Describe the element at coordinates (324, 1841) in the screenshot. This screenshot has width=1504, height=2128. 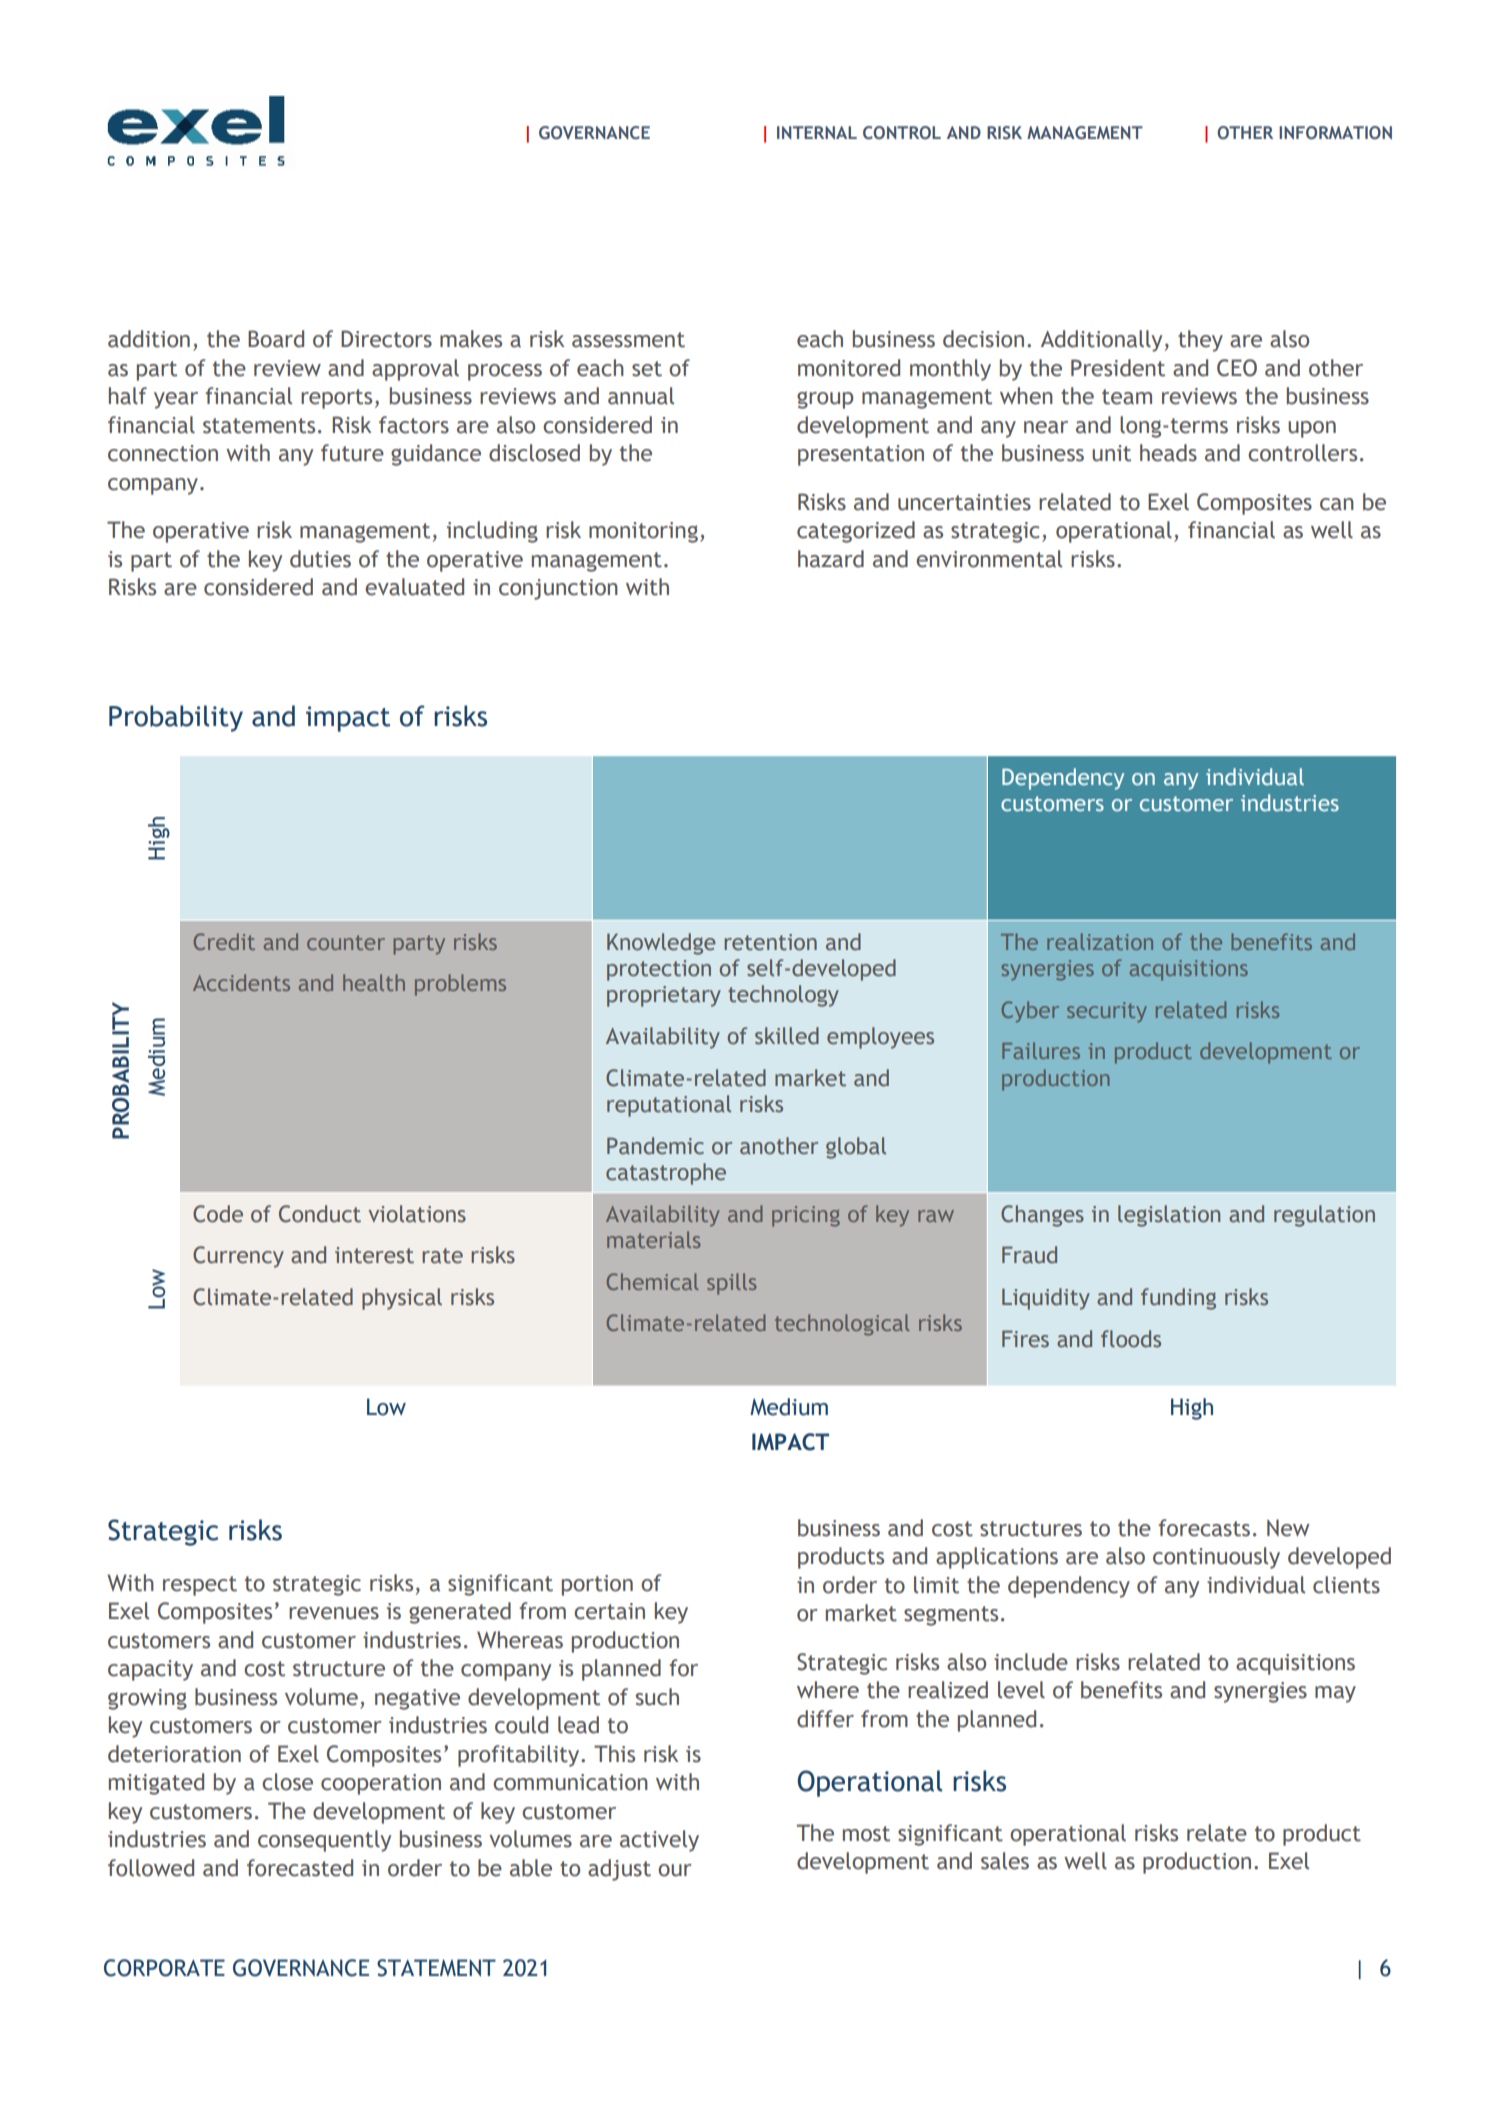
I see `consequently` at that location.
